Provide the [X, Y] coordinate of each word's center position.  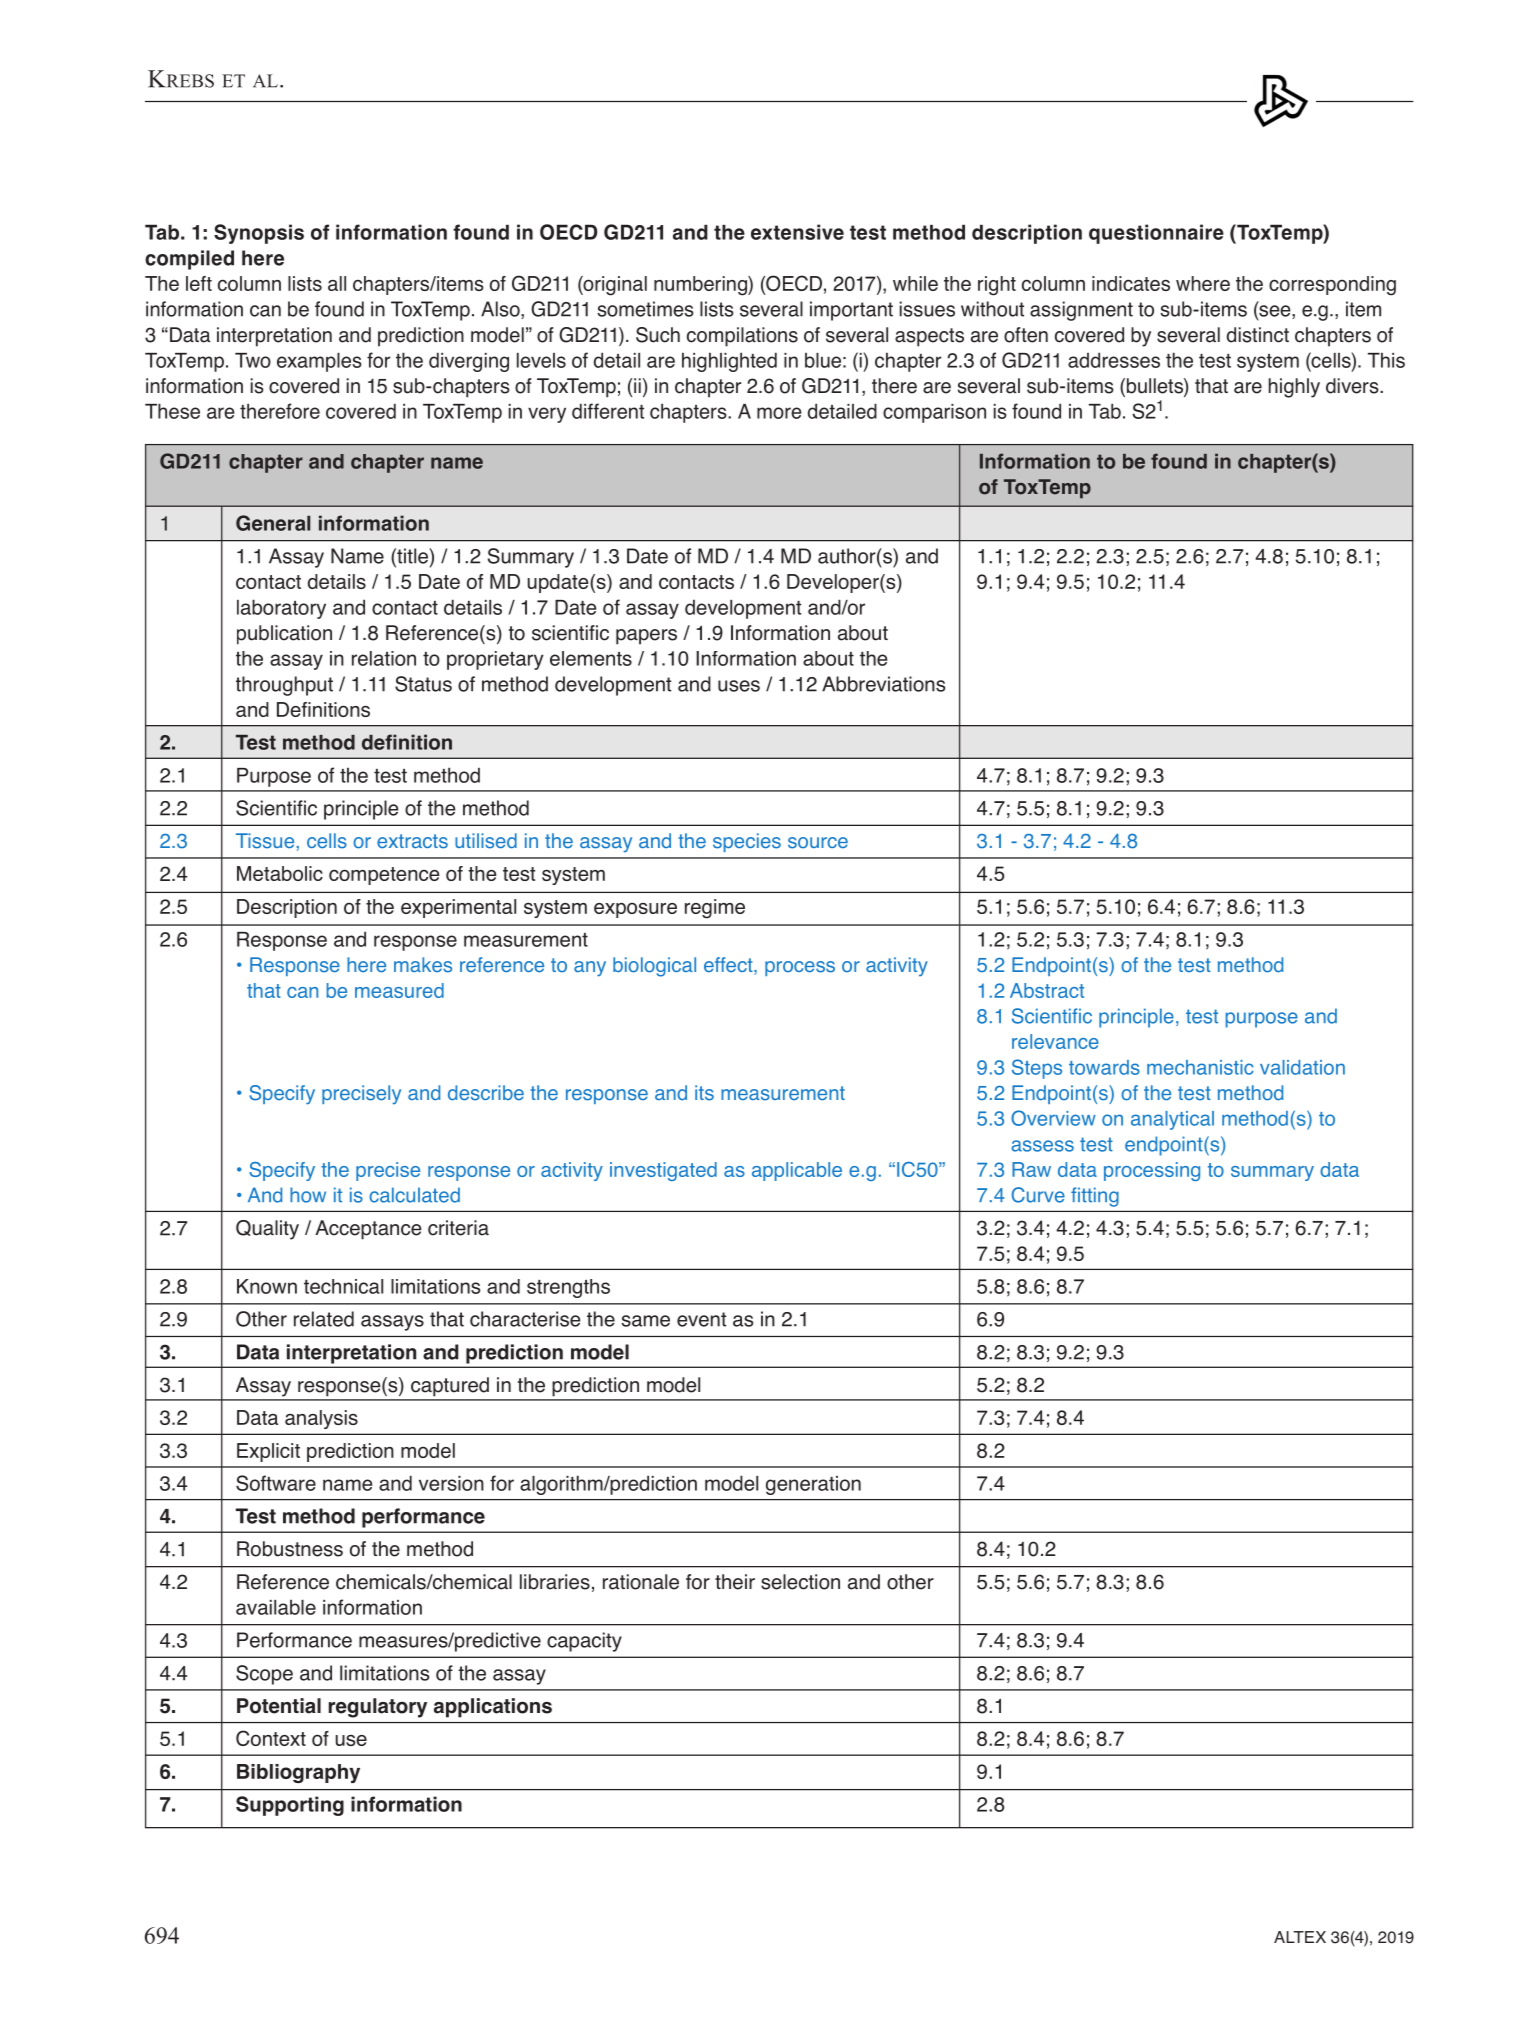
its [704, 1093]
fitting [1095, 1197]
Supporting [290, 1806]
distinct [1258, 335]
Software [276, 1483]
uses [739, 686]
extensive [797, 232]
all [337, 283]
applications [493, 1708]
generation [813, 1485]
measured [399, 990]
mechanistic [1200, 1067]
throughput [284, 686]
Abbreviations [883, 684]
